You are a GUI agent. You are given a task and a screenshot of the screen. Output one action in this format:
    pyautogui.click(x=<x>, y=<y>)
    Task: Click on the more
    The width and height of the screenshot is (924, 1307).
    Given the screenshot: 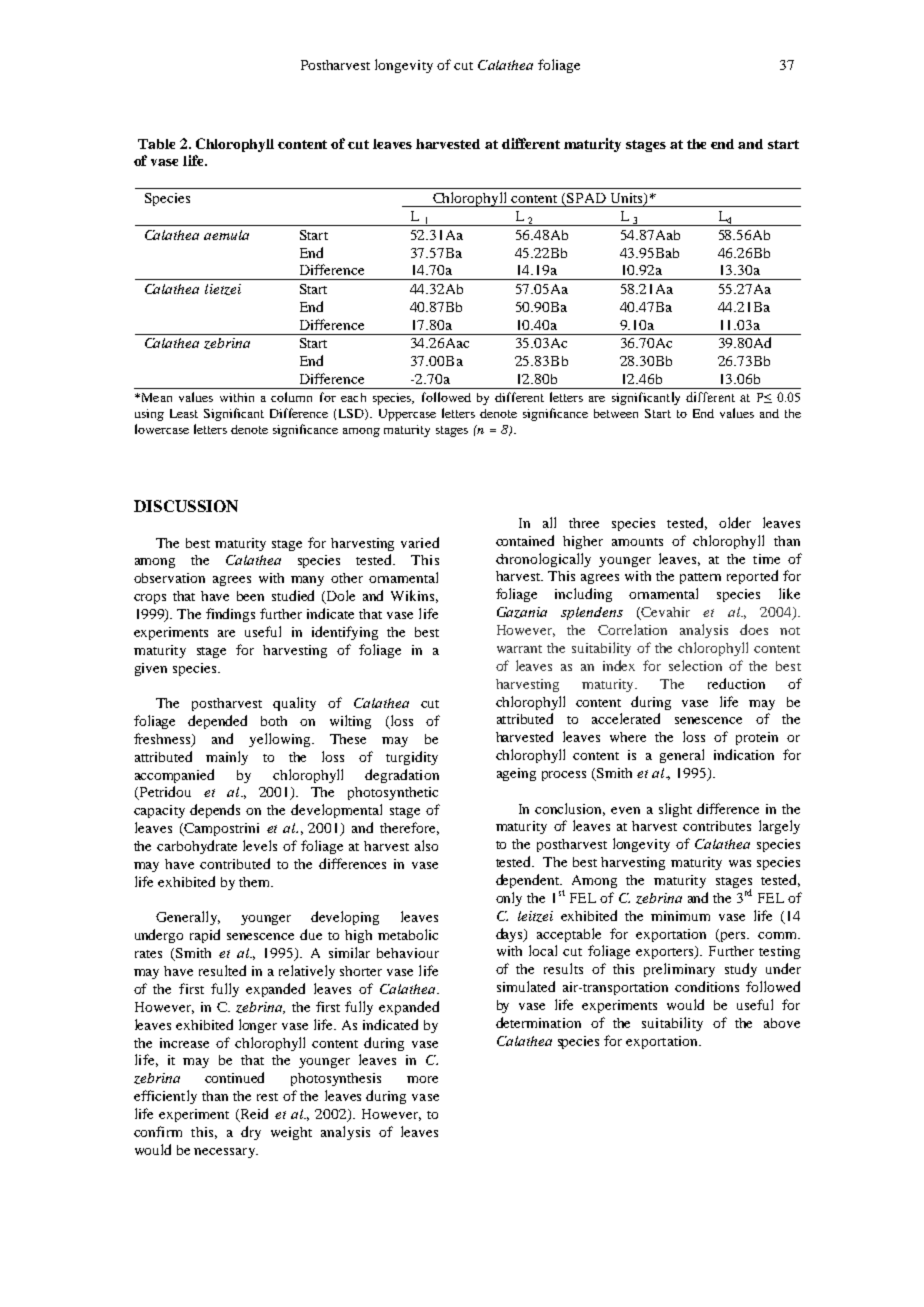 What is the action you would take?
    pyautogui.click(x=422, y=1079)
